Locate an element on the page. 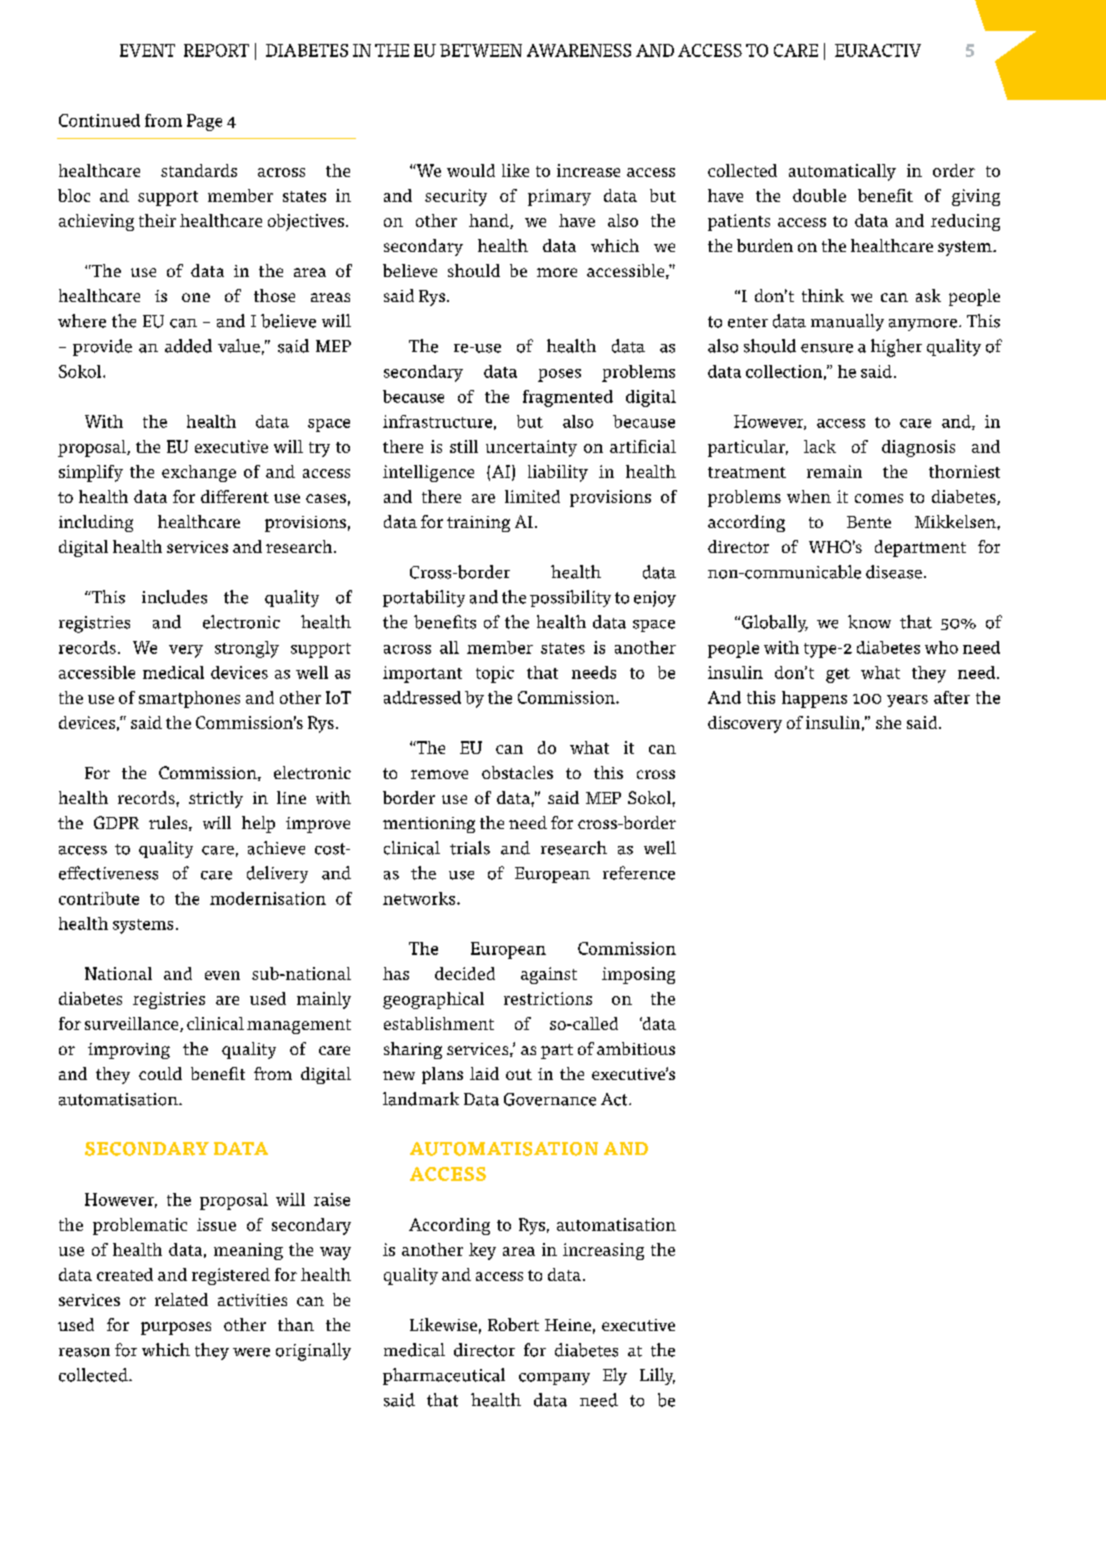 This document has height=1565, width=1106. she is located at coordinates (888, 722).
